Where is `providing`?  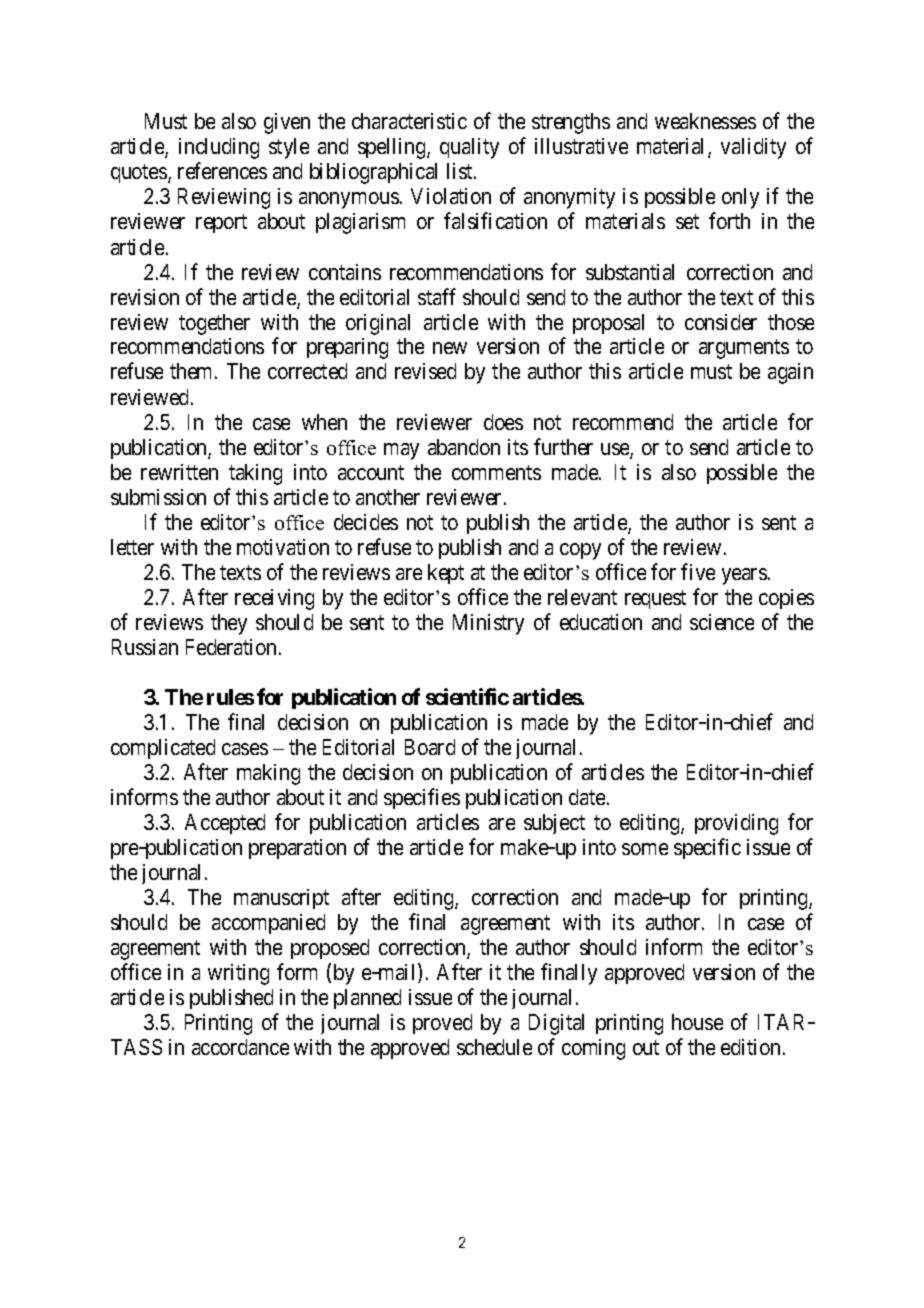
providing is located at coordinates (736, 824).
